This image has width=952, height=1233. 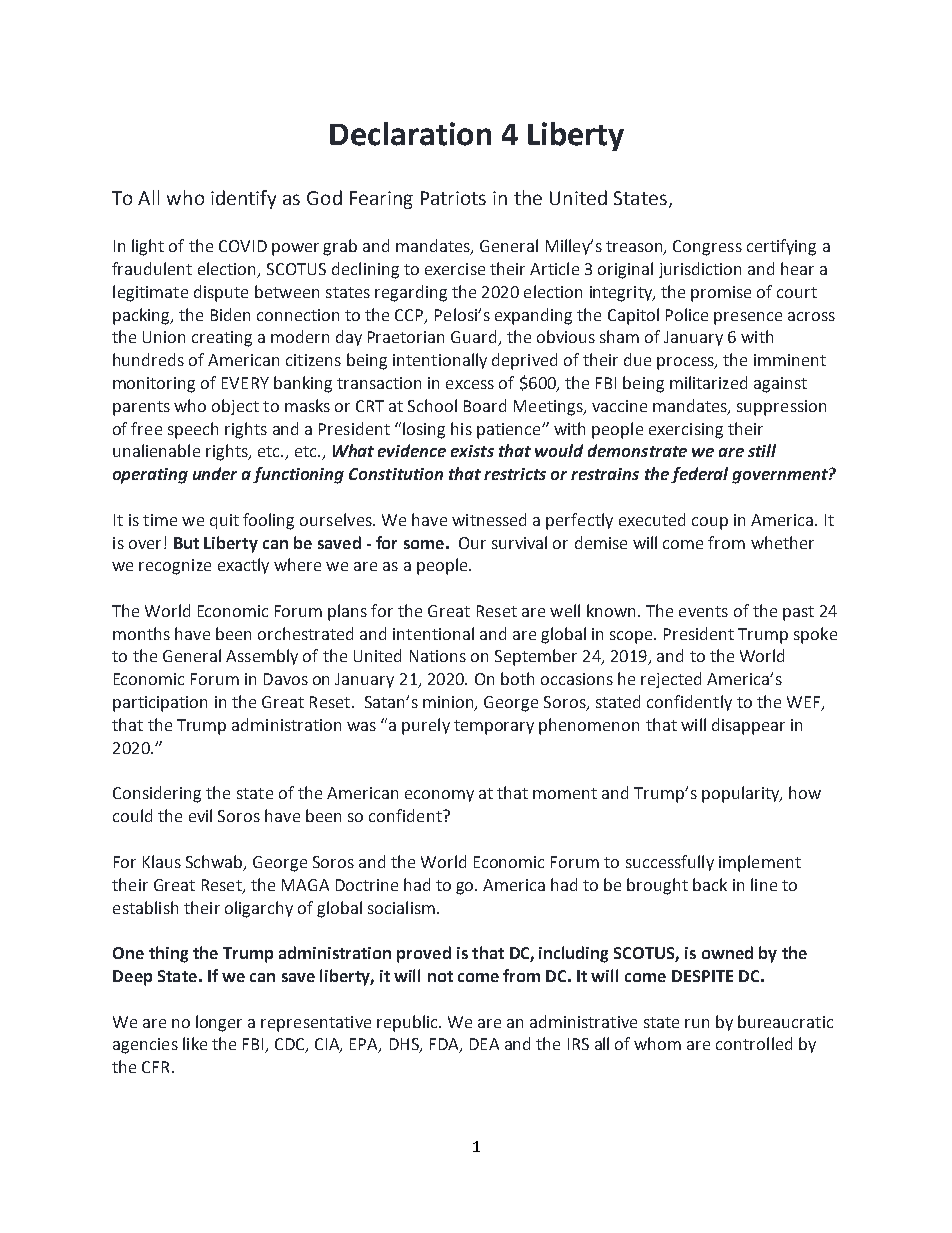 What do you see at coordinates (200, 815) in the image?
I see `evil` at bounding box center [200, 815].
